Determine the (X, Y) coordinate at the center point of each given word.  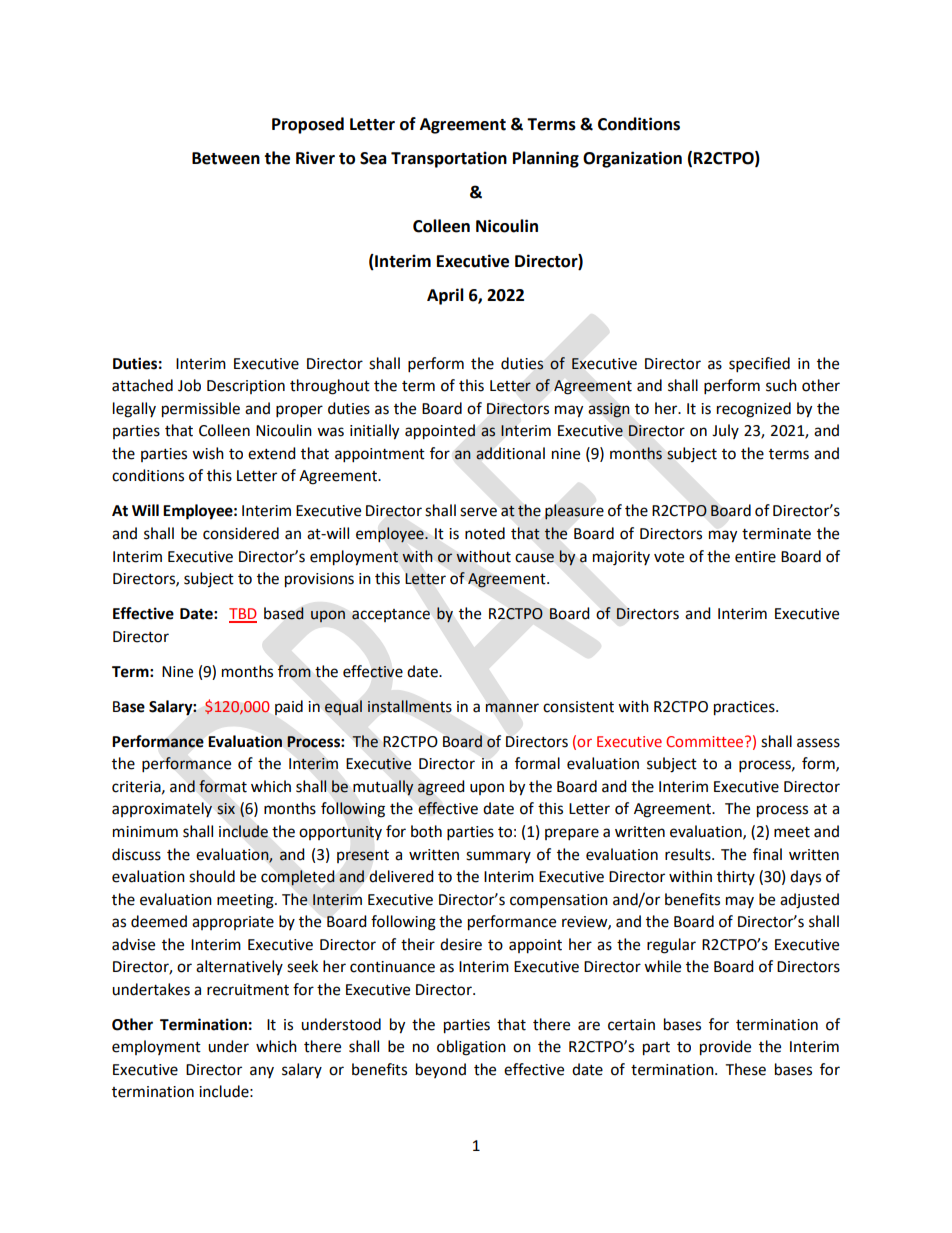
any (262, 1072)
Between (226, 158)
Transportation (449, 159)
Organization (632, 159)
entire (755, 557)
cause (534, 558)
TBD (243, 615)
